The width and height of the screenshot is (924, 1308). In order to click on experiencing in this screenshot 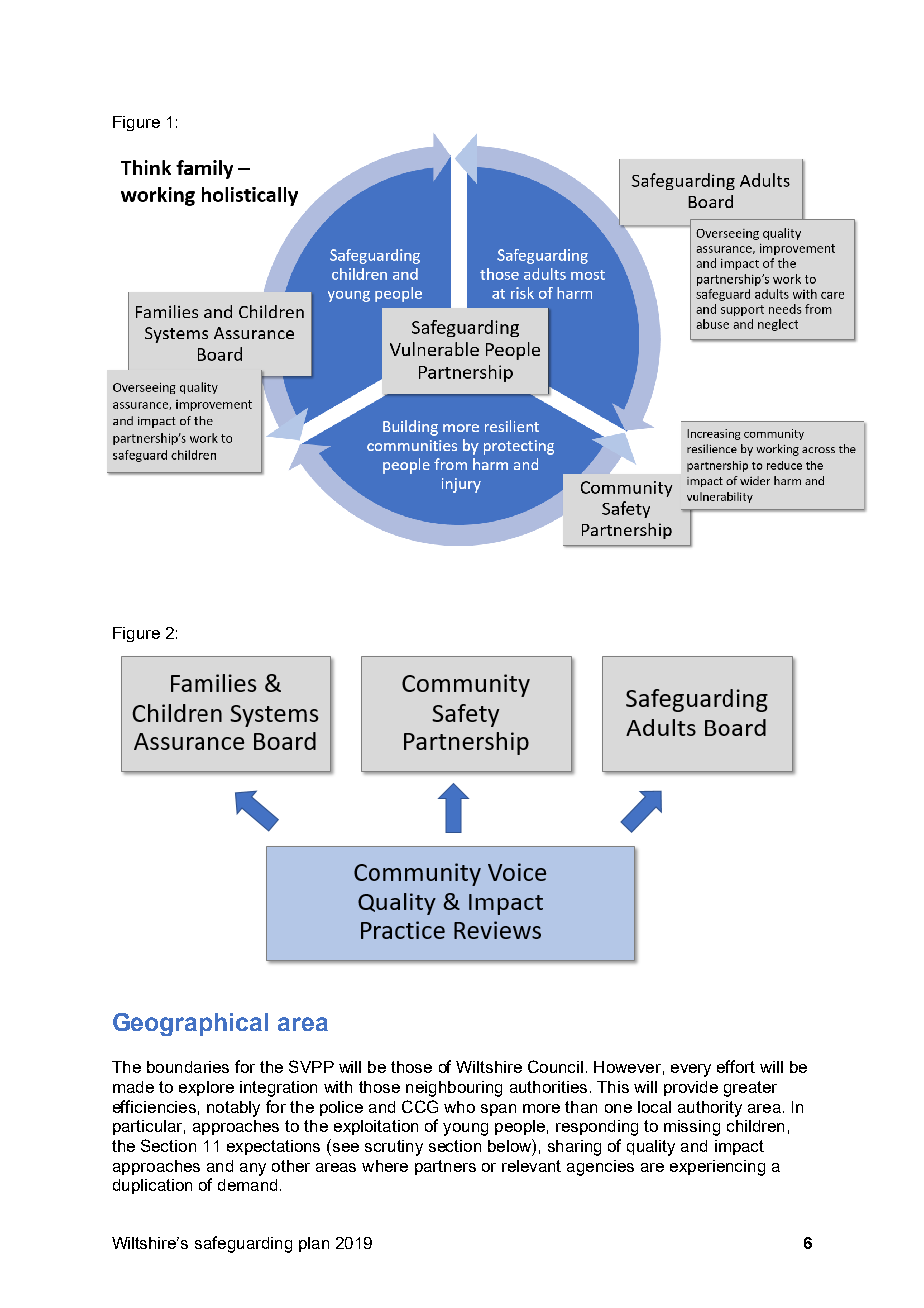, I will do `click(717, 1168)`.
